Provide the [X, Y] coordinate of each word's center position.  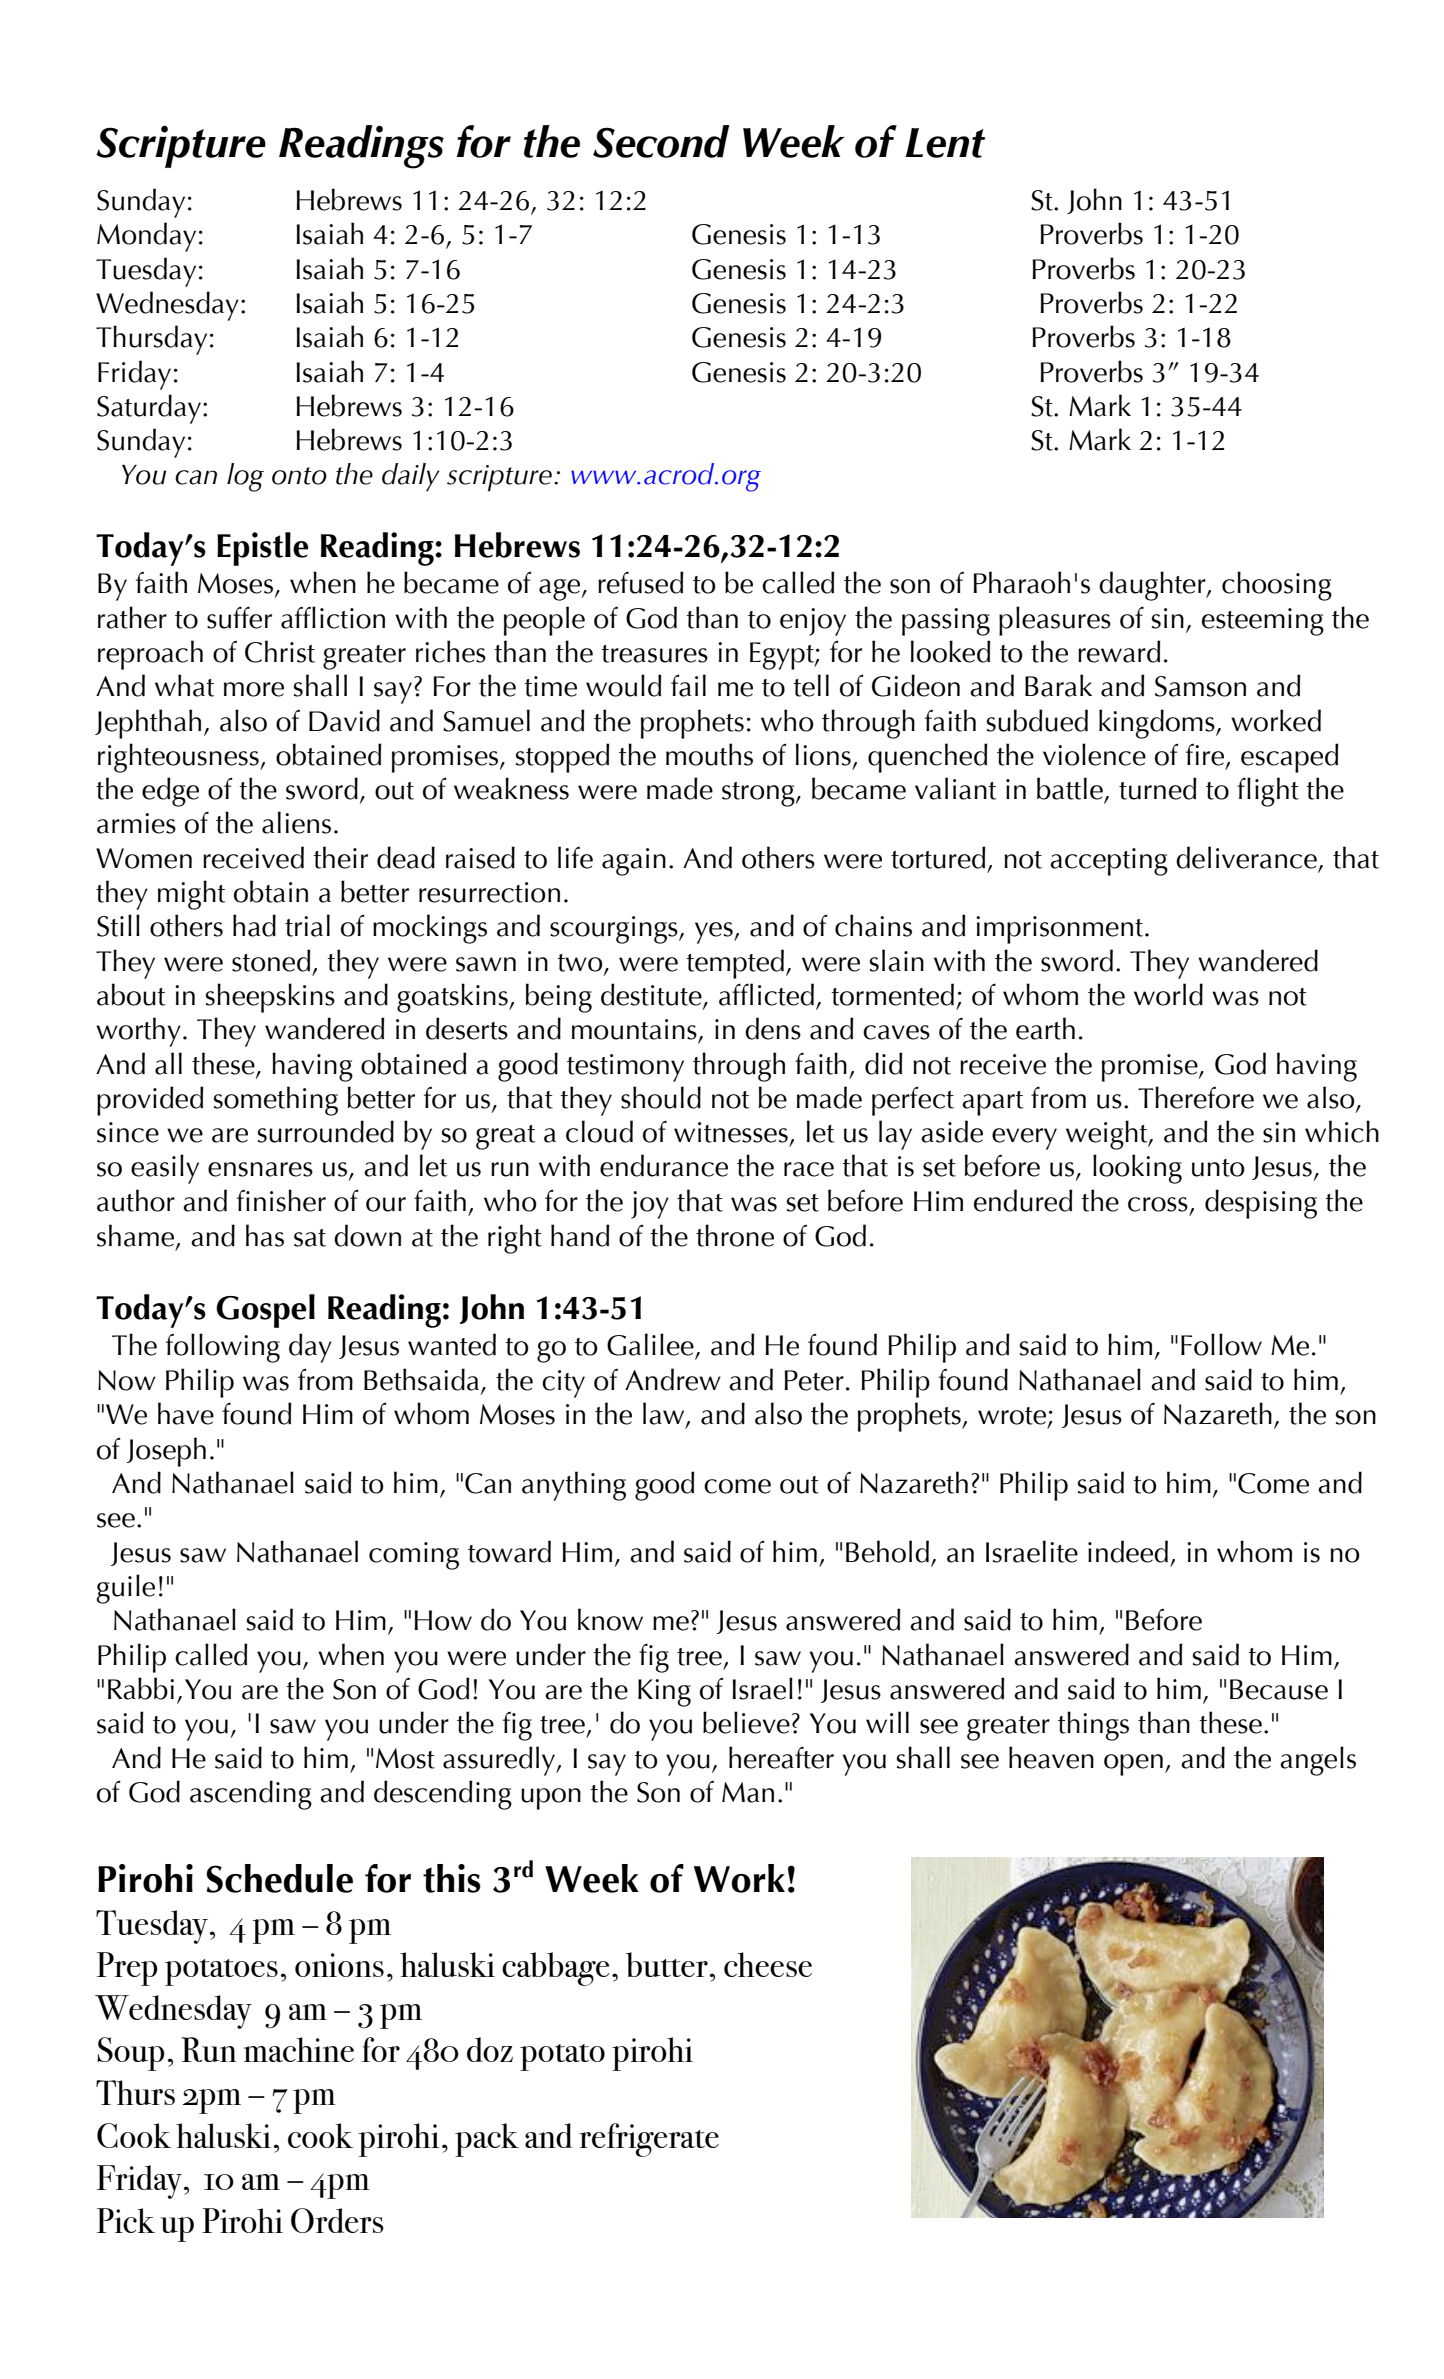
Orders [337, 2220]
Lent [945, 143]
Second [661, 141]
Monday [146, 237]
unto [1218, 1168]
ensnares [260, 1169]
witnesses [731, 1132]
